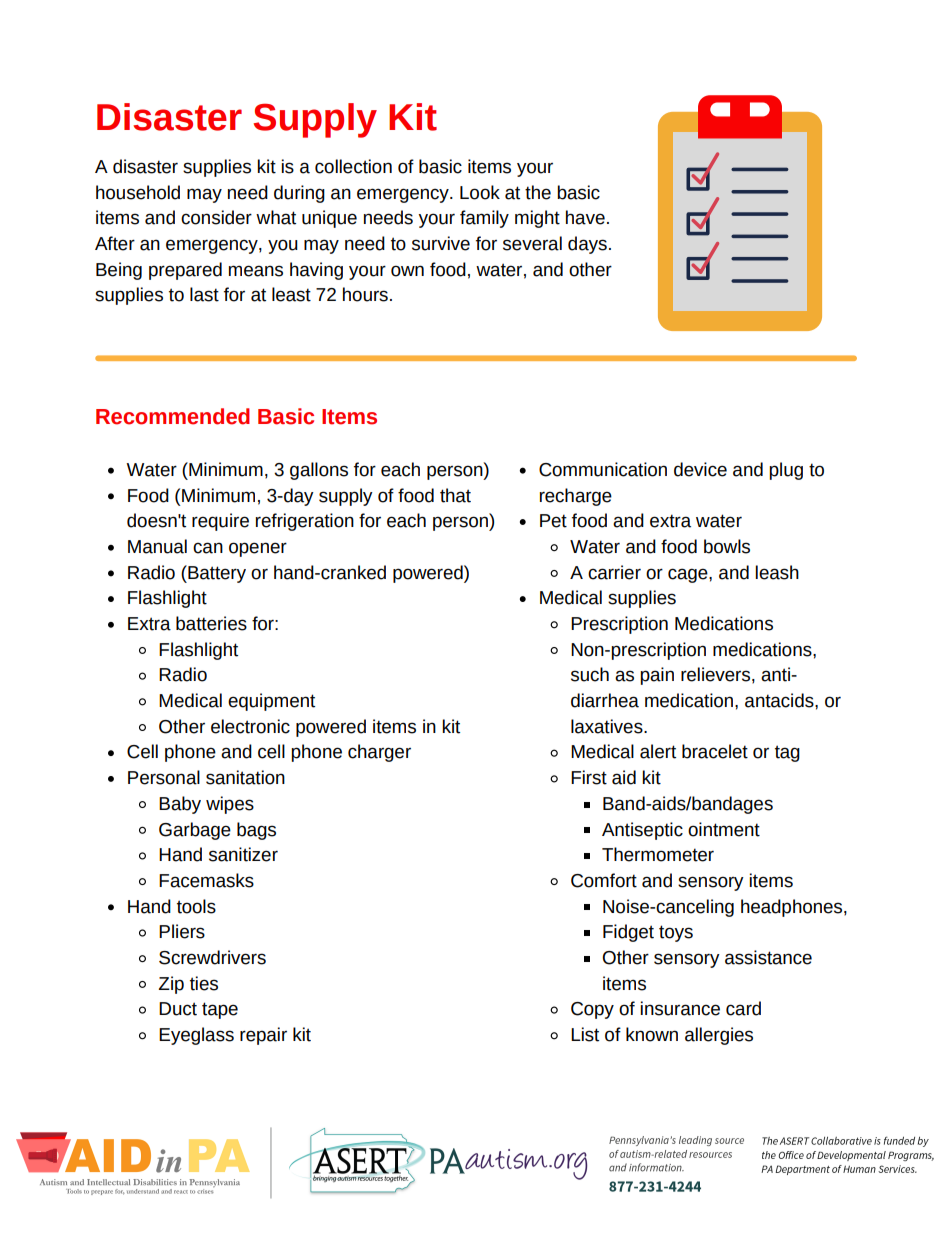  I want to click on cage, so click(689, 575).
